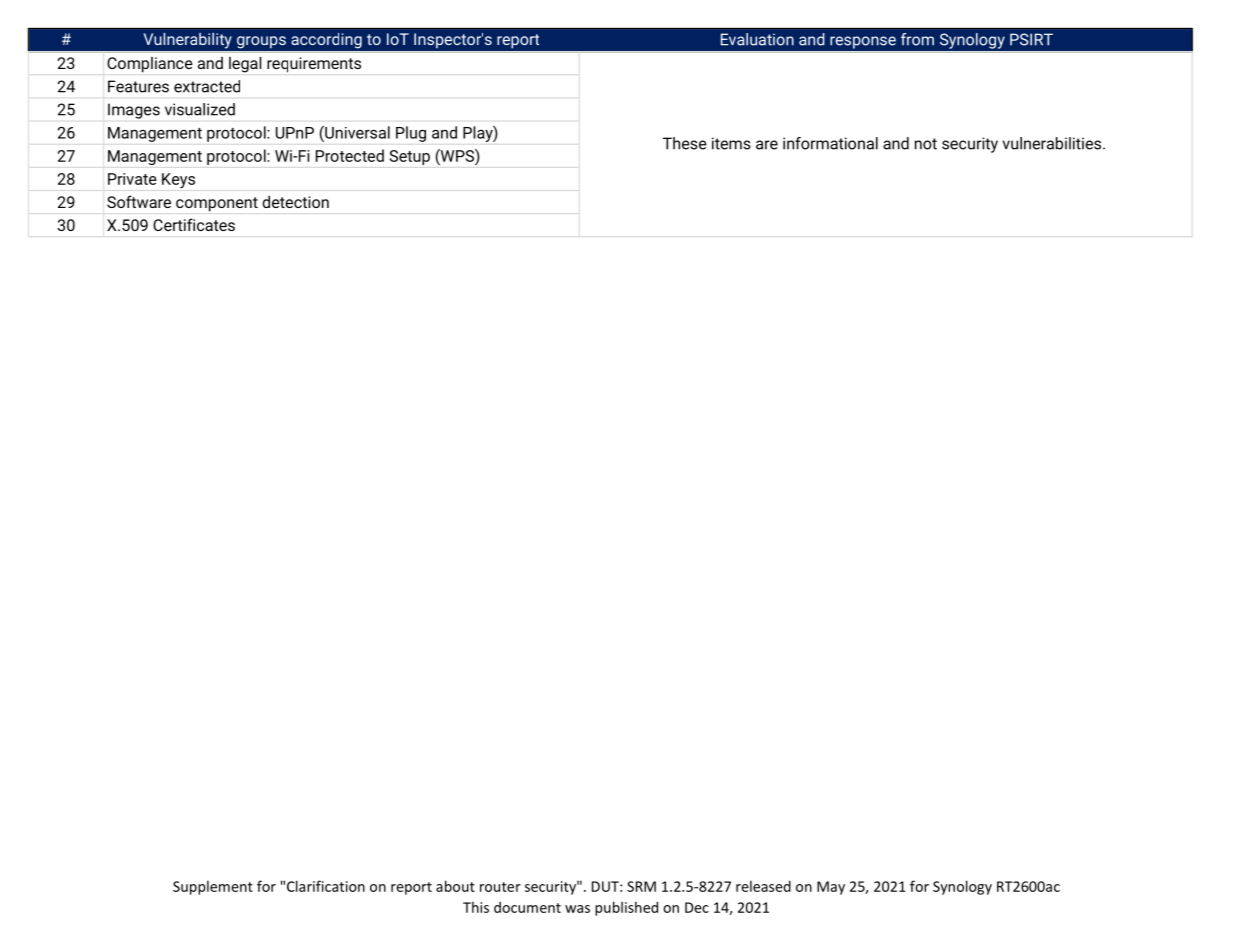 Image resolution: width=1233 pixels, height=952 pixels. I want to click on These, so click(685, 143).
